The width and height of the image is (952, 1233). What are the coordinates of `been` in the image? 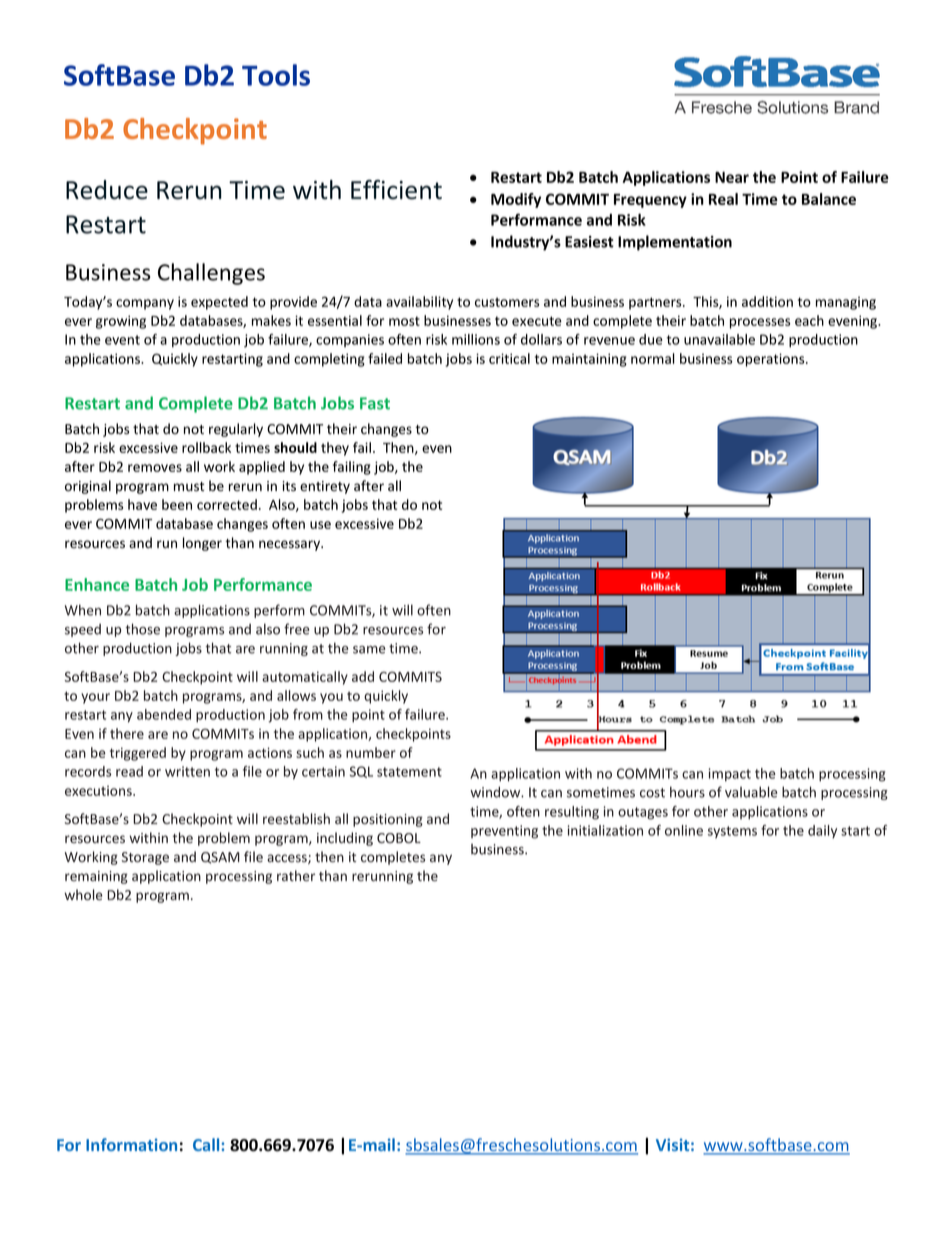 It's located at (177, 504).
